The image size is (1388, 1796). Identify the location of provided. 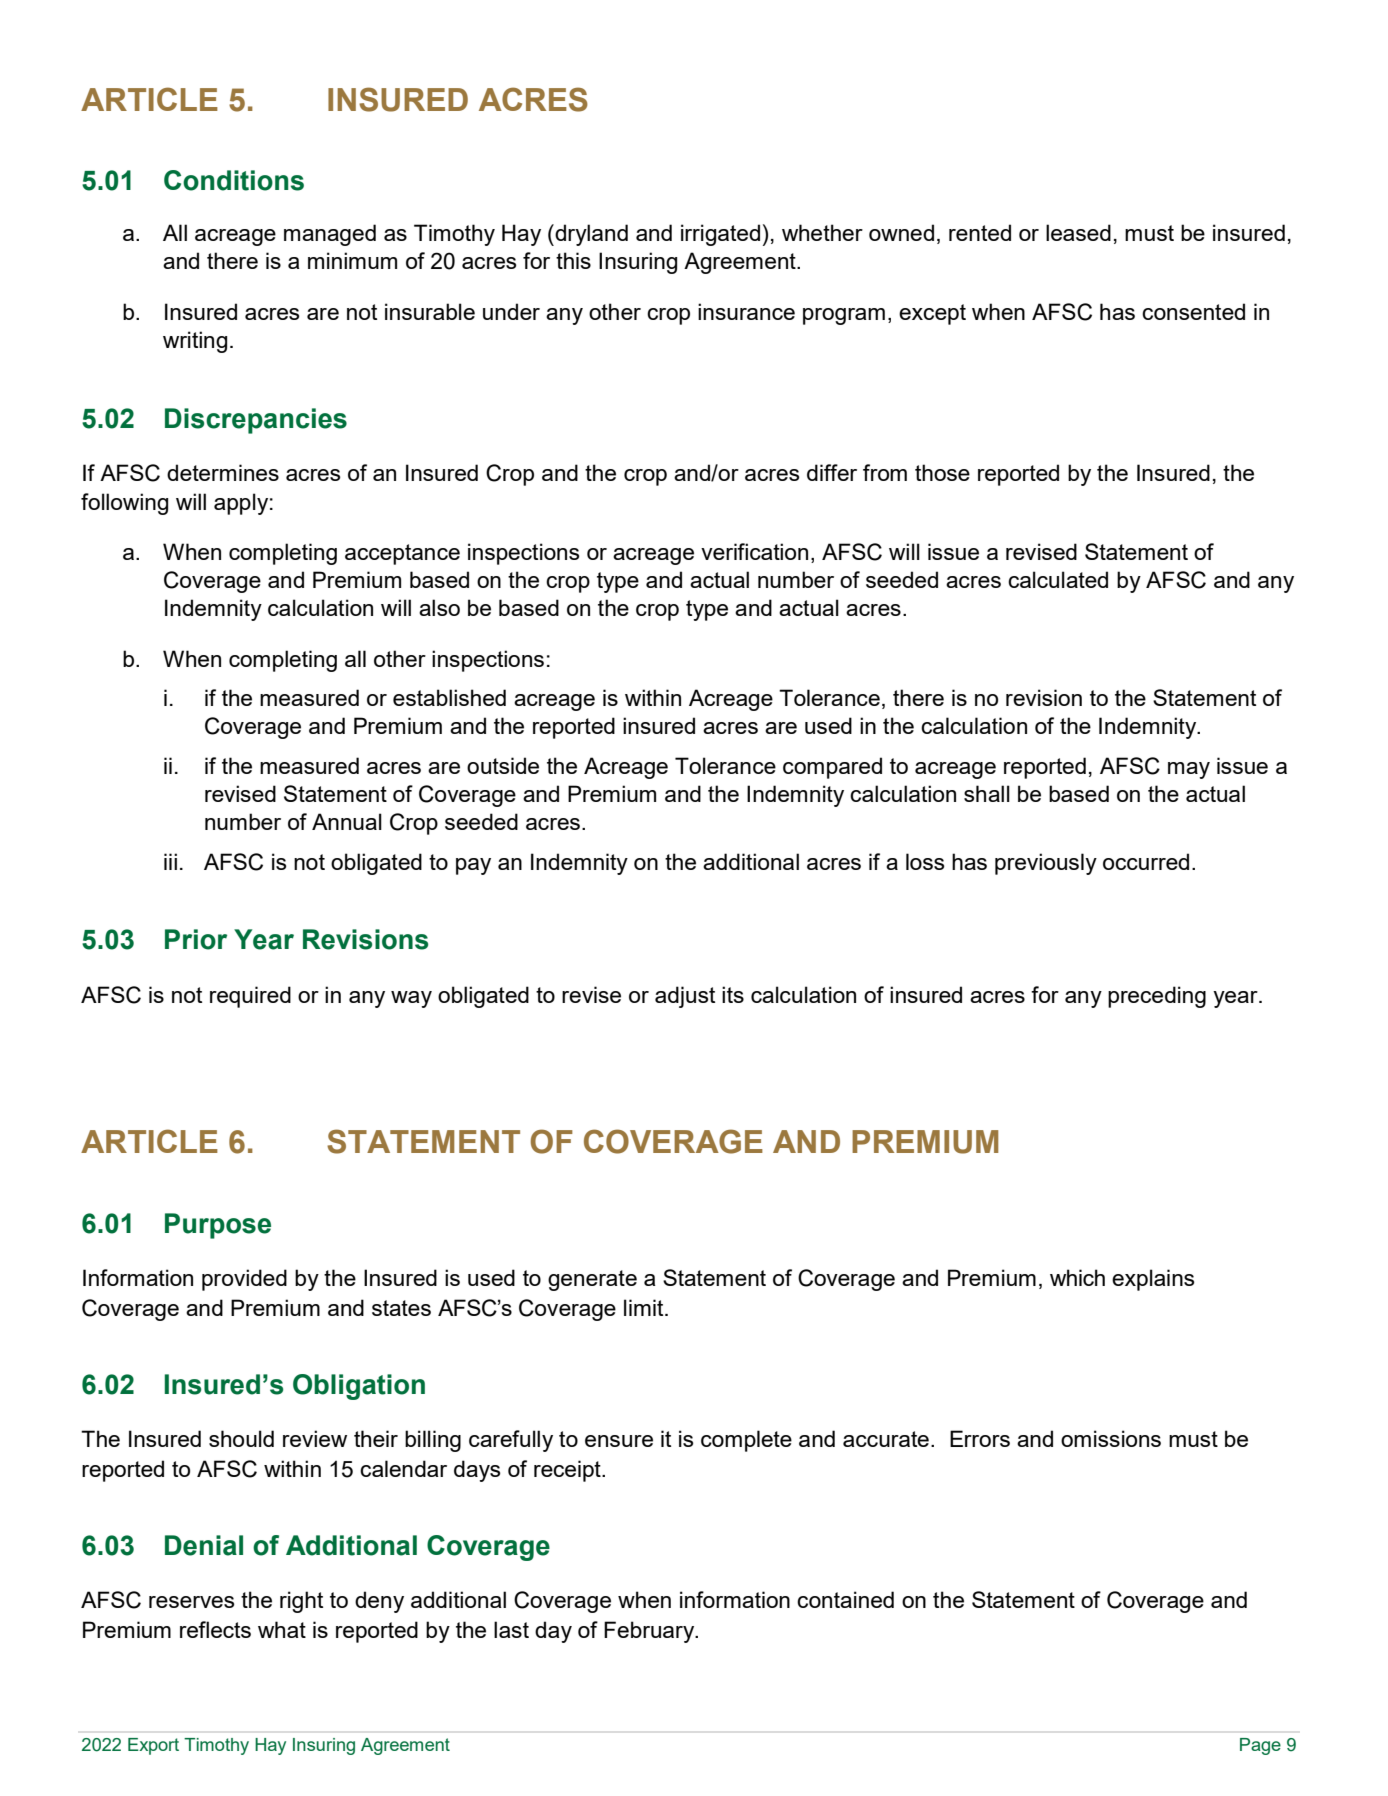
(244, 1280).
